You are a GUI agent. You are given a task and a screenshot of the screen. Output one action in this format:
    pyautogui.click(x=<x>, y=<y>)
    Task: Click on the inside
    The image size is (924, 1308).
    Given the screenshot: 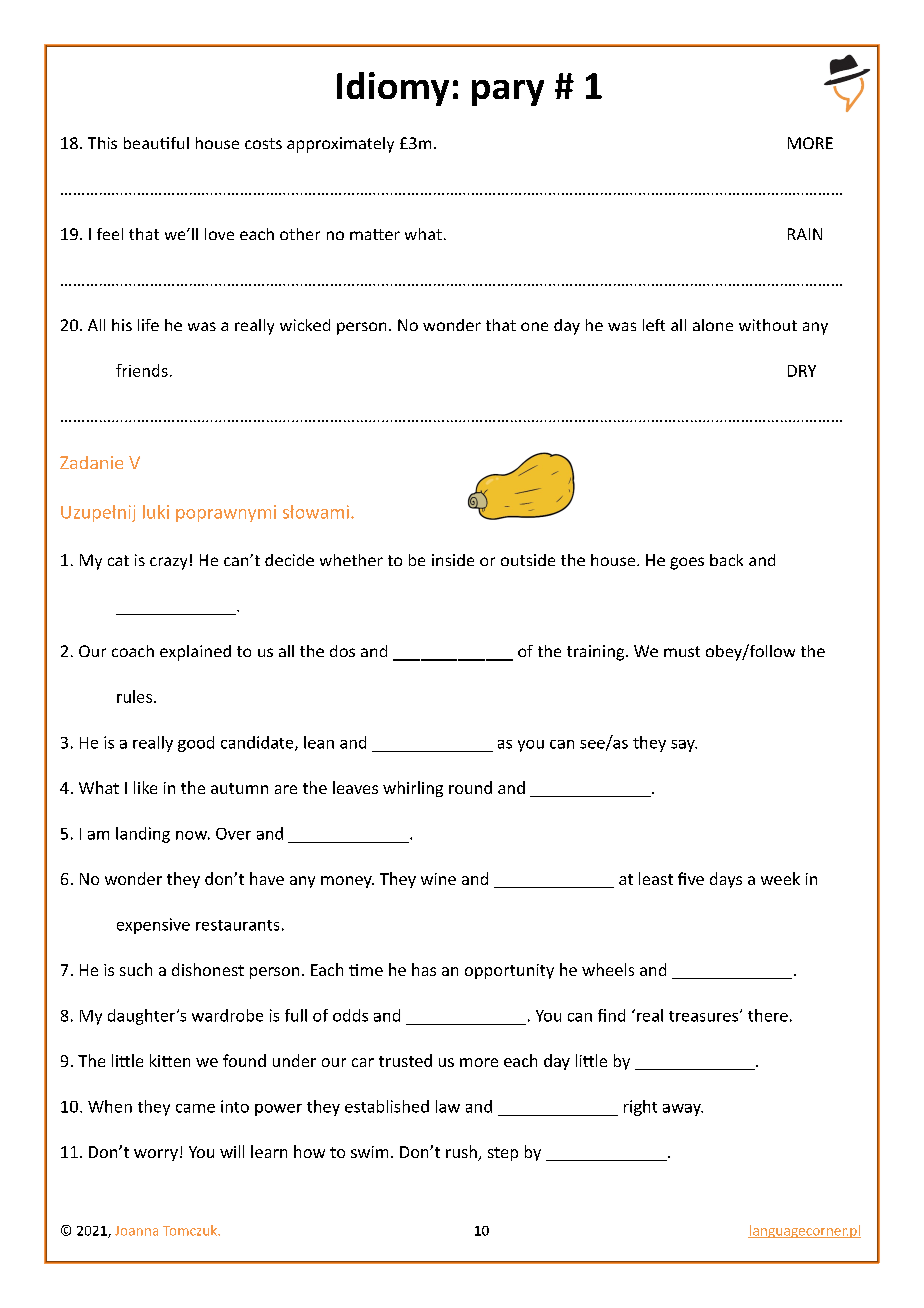 What is the action you would take?
    pyautogui.click(x=453, y=560)
